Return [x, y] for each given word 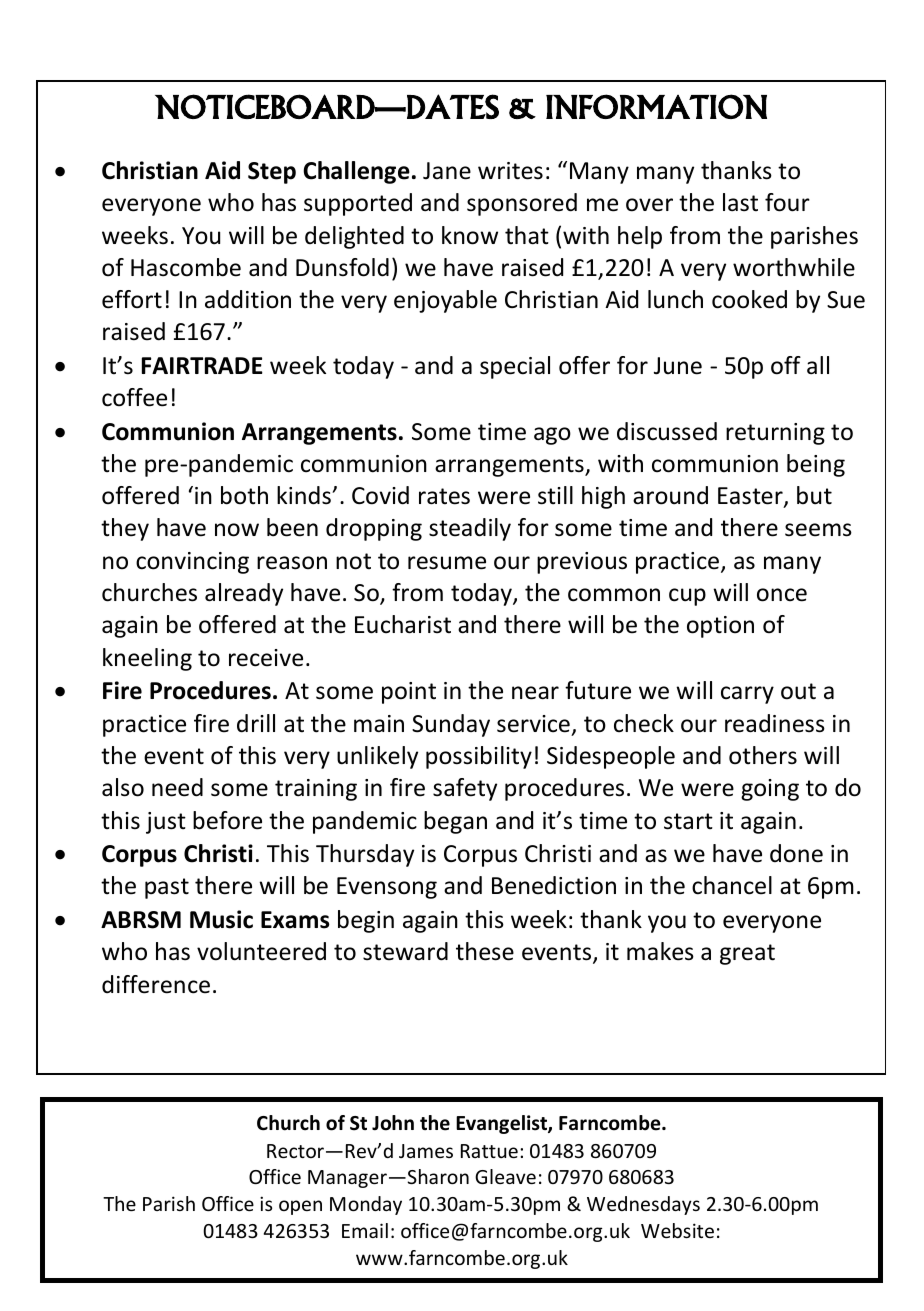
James [426, 1151]
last [740, 202]
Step [272, 173]
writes [510, 171]
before [227, 820]
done [796, 853]
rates [444, 496]
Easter [751, 497]
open [300, 1207]
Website [677, 1230]
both [244, 495]
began [455, 822]
